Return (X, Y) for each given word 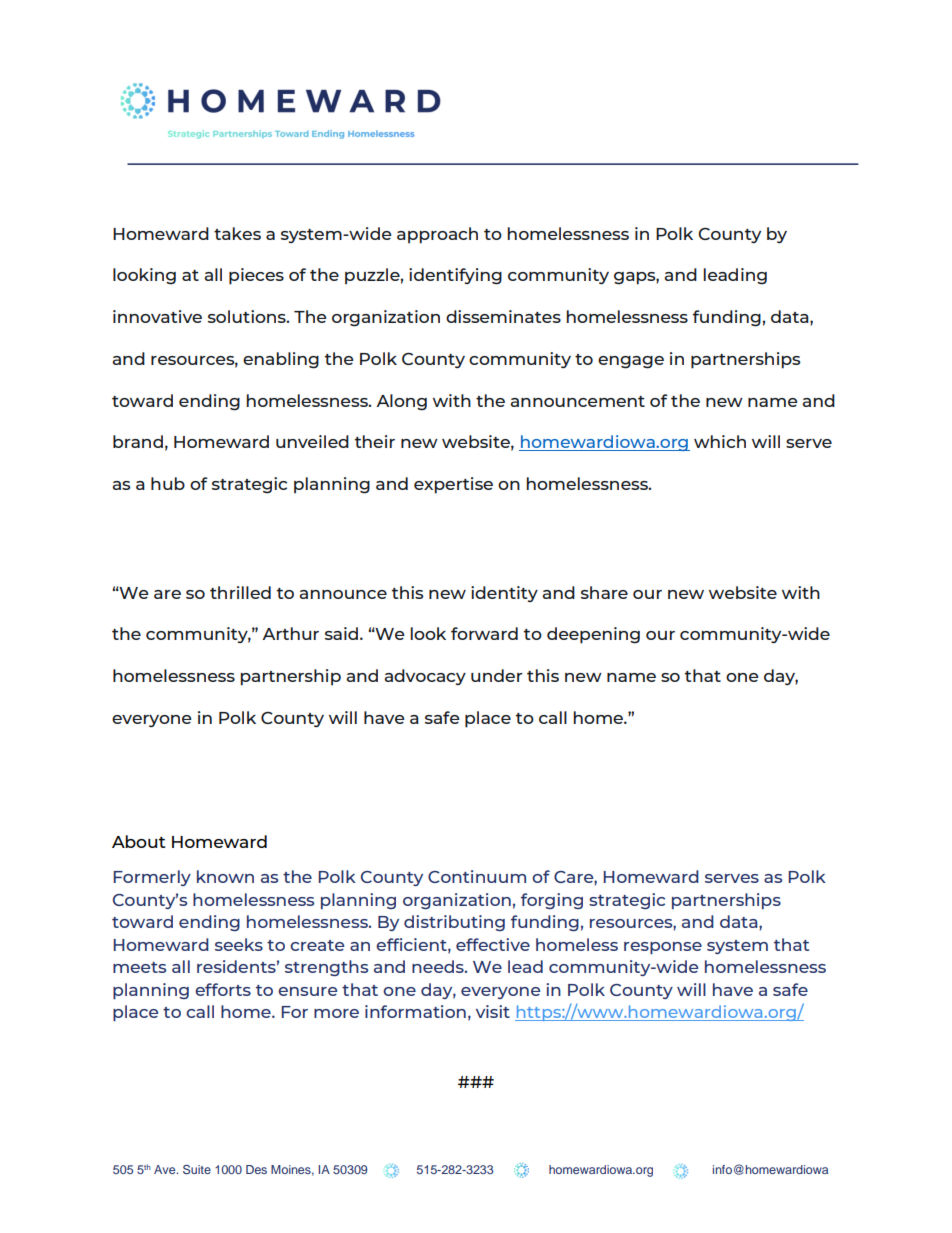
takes (237, 233)
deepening (593, 635)
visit (493, 1011)
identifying (455, 276)
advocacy (425, 677)
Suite (197, 1169)
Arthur (290, 633)
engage (631, 362)
